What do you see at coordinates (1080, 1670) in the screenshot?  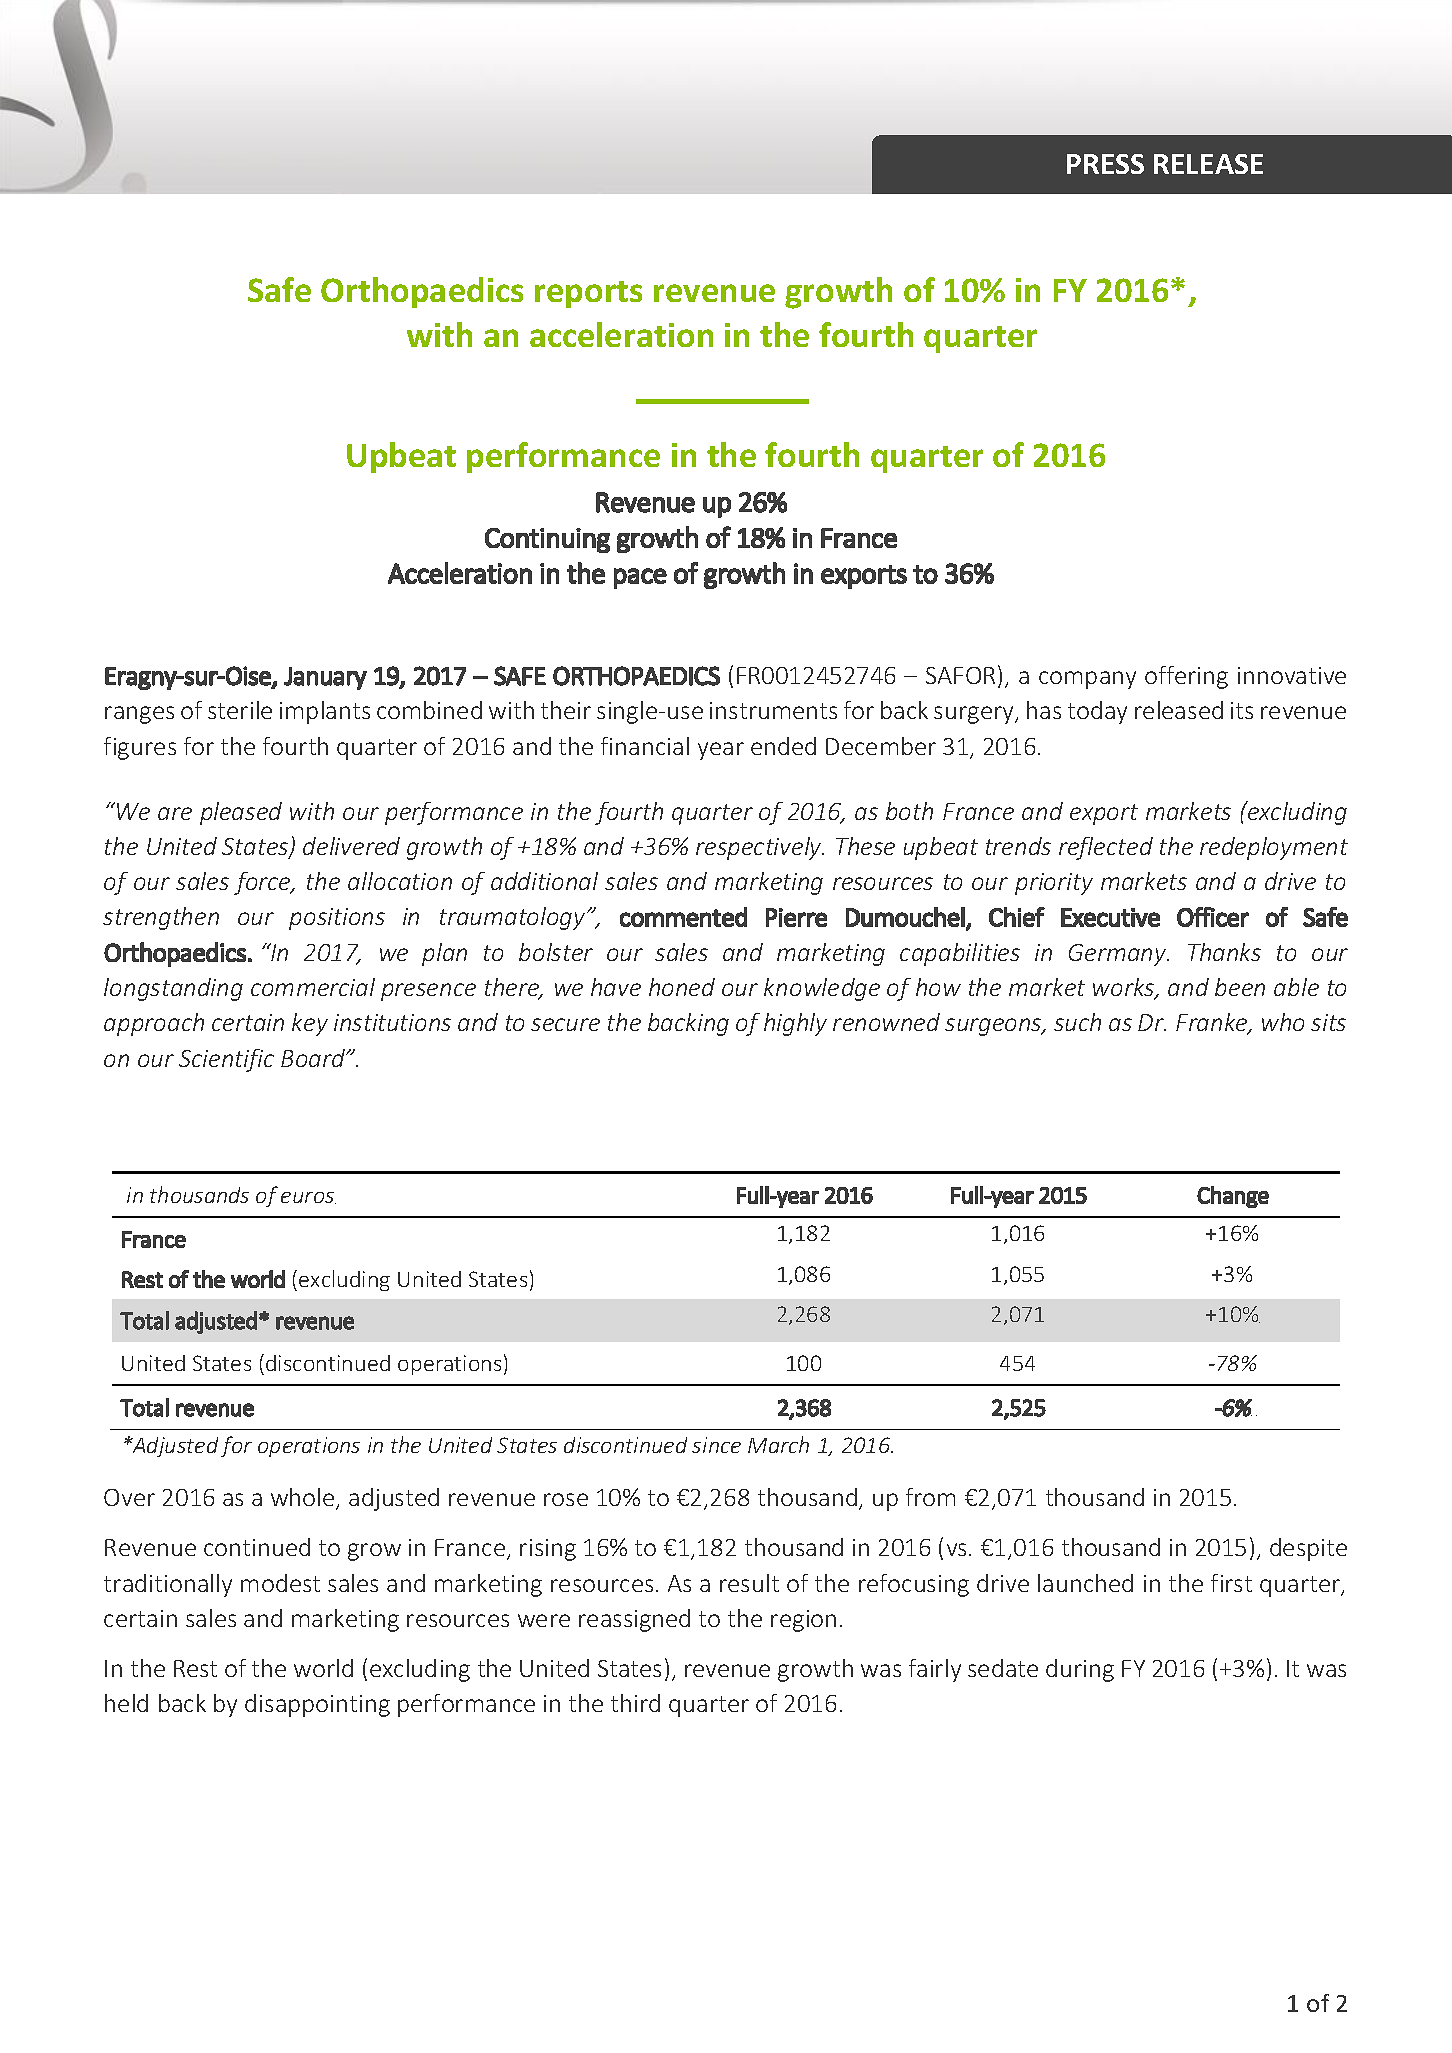 I see `during` at bounding box center [1080, 1670].
